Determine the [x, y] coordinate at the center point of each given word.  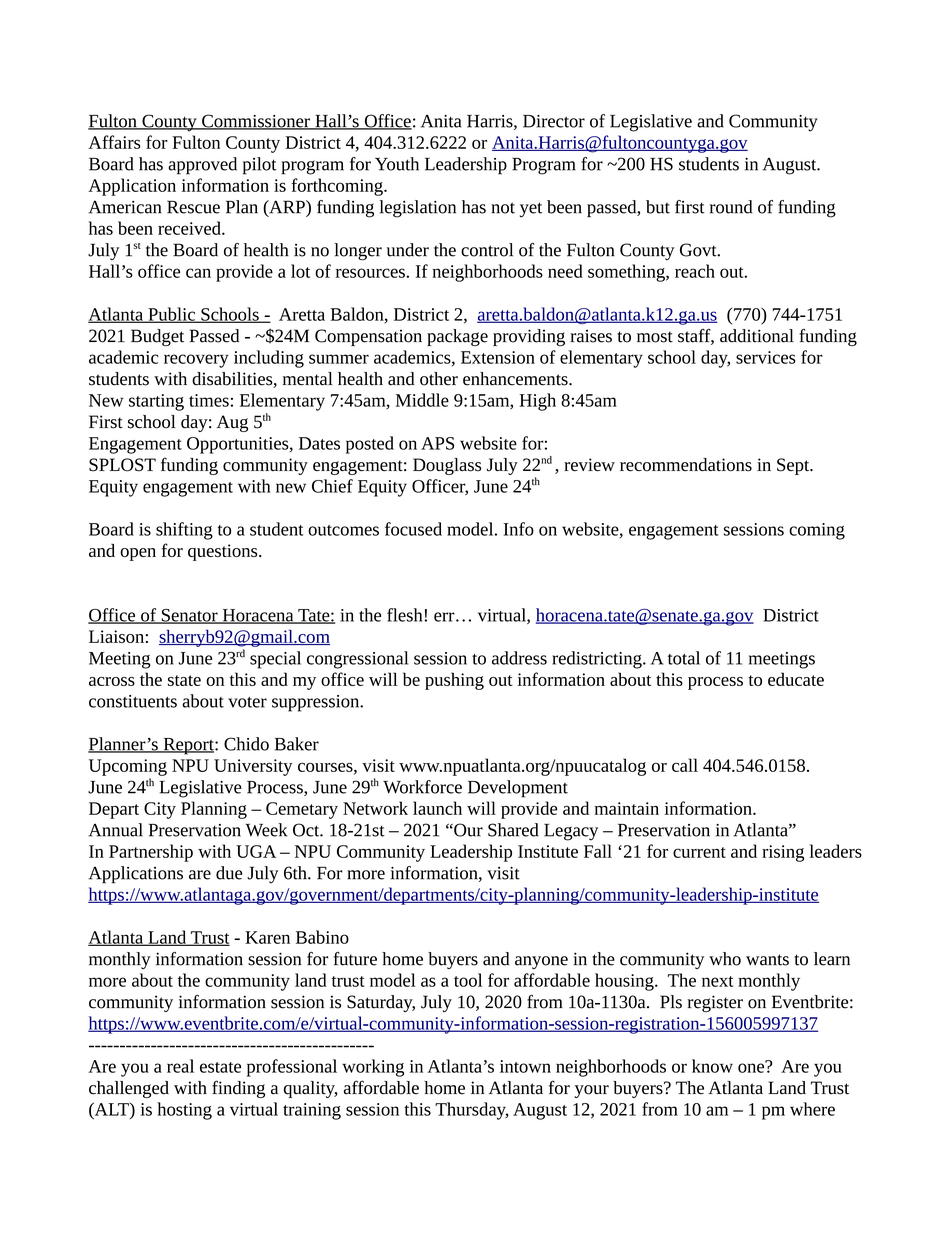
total [684, 658]
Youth [397, 164]
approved [202, 166]
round [731, 207]
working [373, 1068]
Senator [189, 616]
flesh [406, 615]
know [712, 1066]
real [180, 1066]
